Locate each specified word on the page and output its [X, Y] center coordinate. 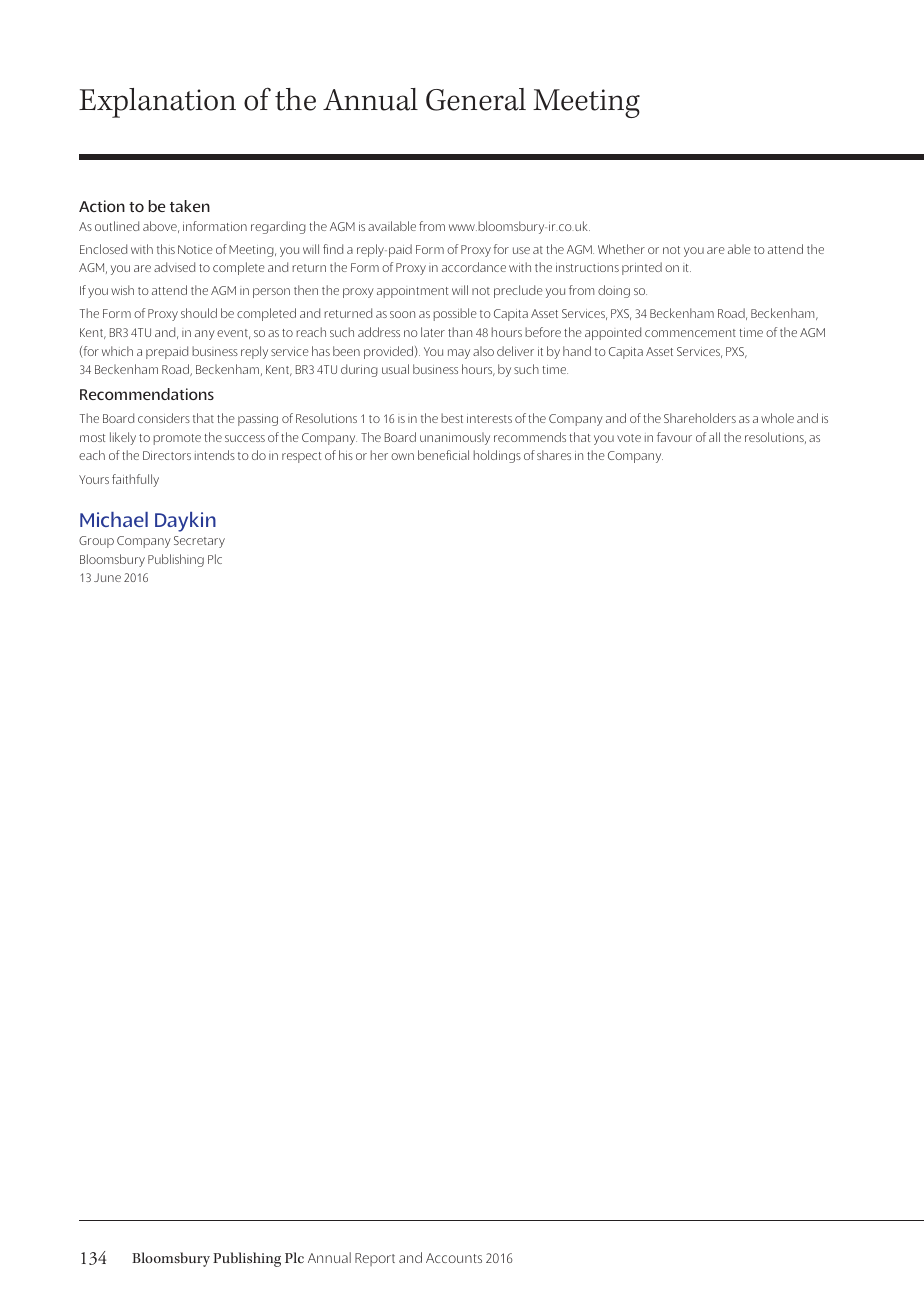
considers [164, 418]
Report [375, 1259]
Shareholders [700, 418]
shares [554, 455]
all [714, 437]
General [476, 99]
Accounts [454, 1258]
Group [96, 542]
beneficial [443, 455]
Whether [621, 249]
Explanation [157, 103]
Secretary [199, 542]
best [452, 418]
